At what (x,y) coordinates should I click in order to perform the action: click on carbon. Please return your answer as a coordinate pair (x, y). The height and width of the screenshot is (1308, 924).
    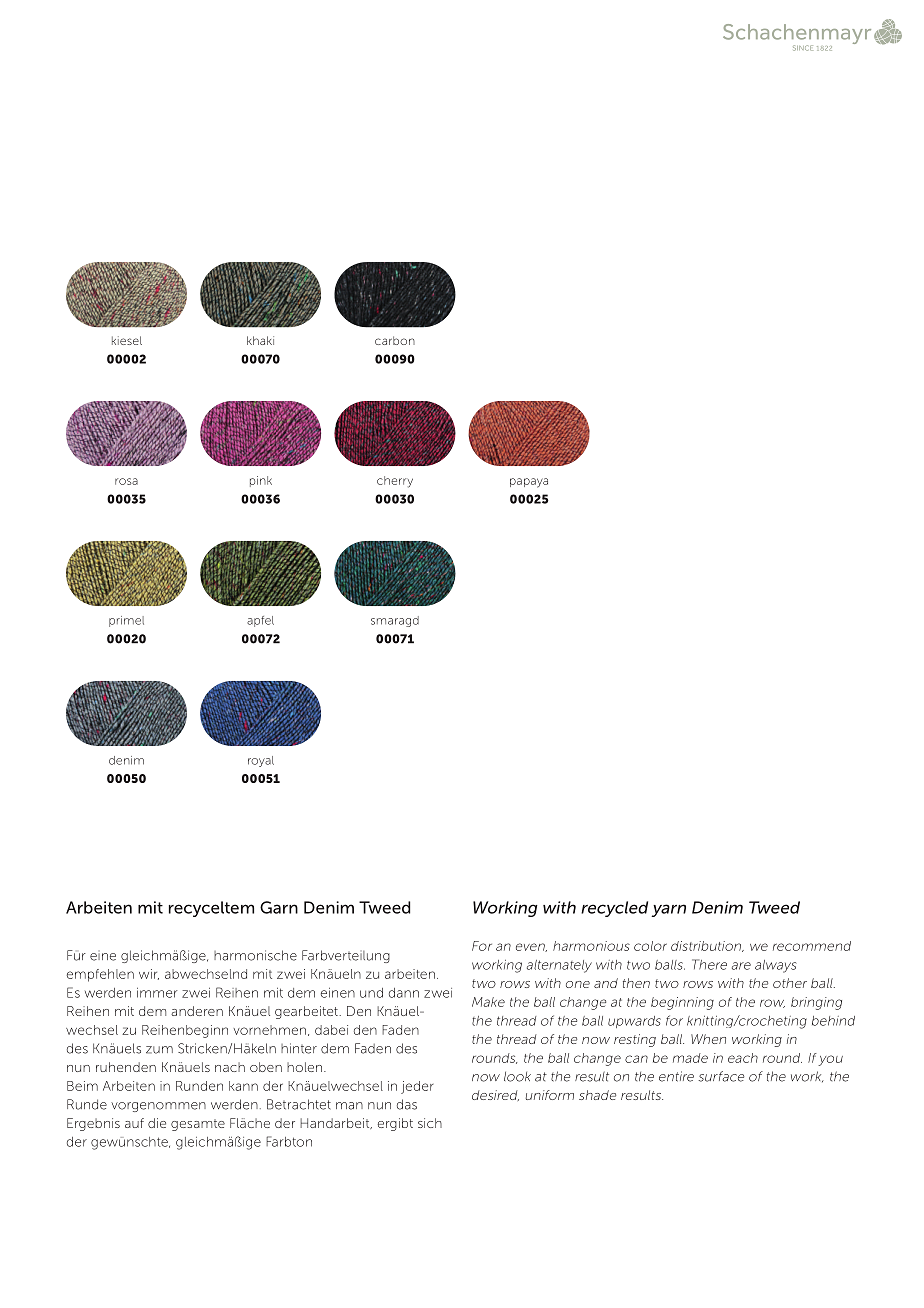
    Looking at the image, I should click on (395, 340).
